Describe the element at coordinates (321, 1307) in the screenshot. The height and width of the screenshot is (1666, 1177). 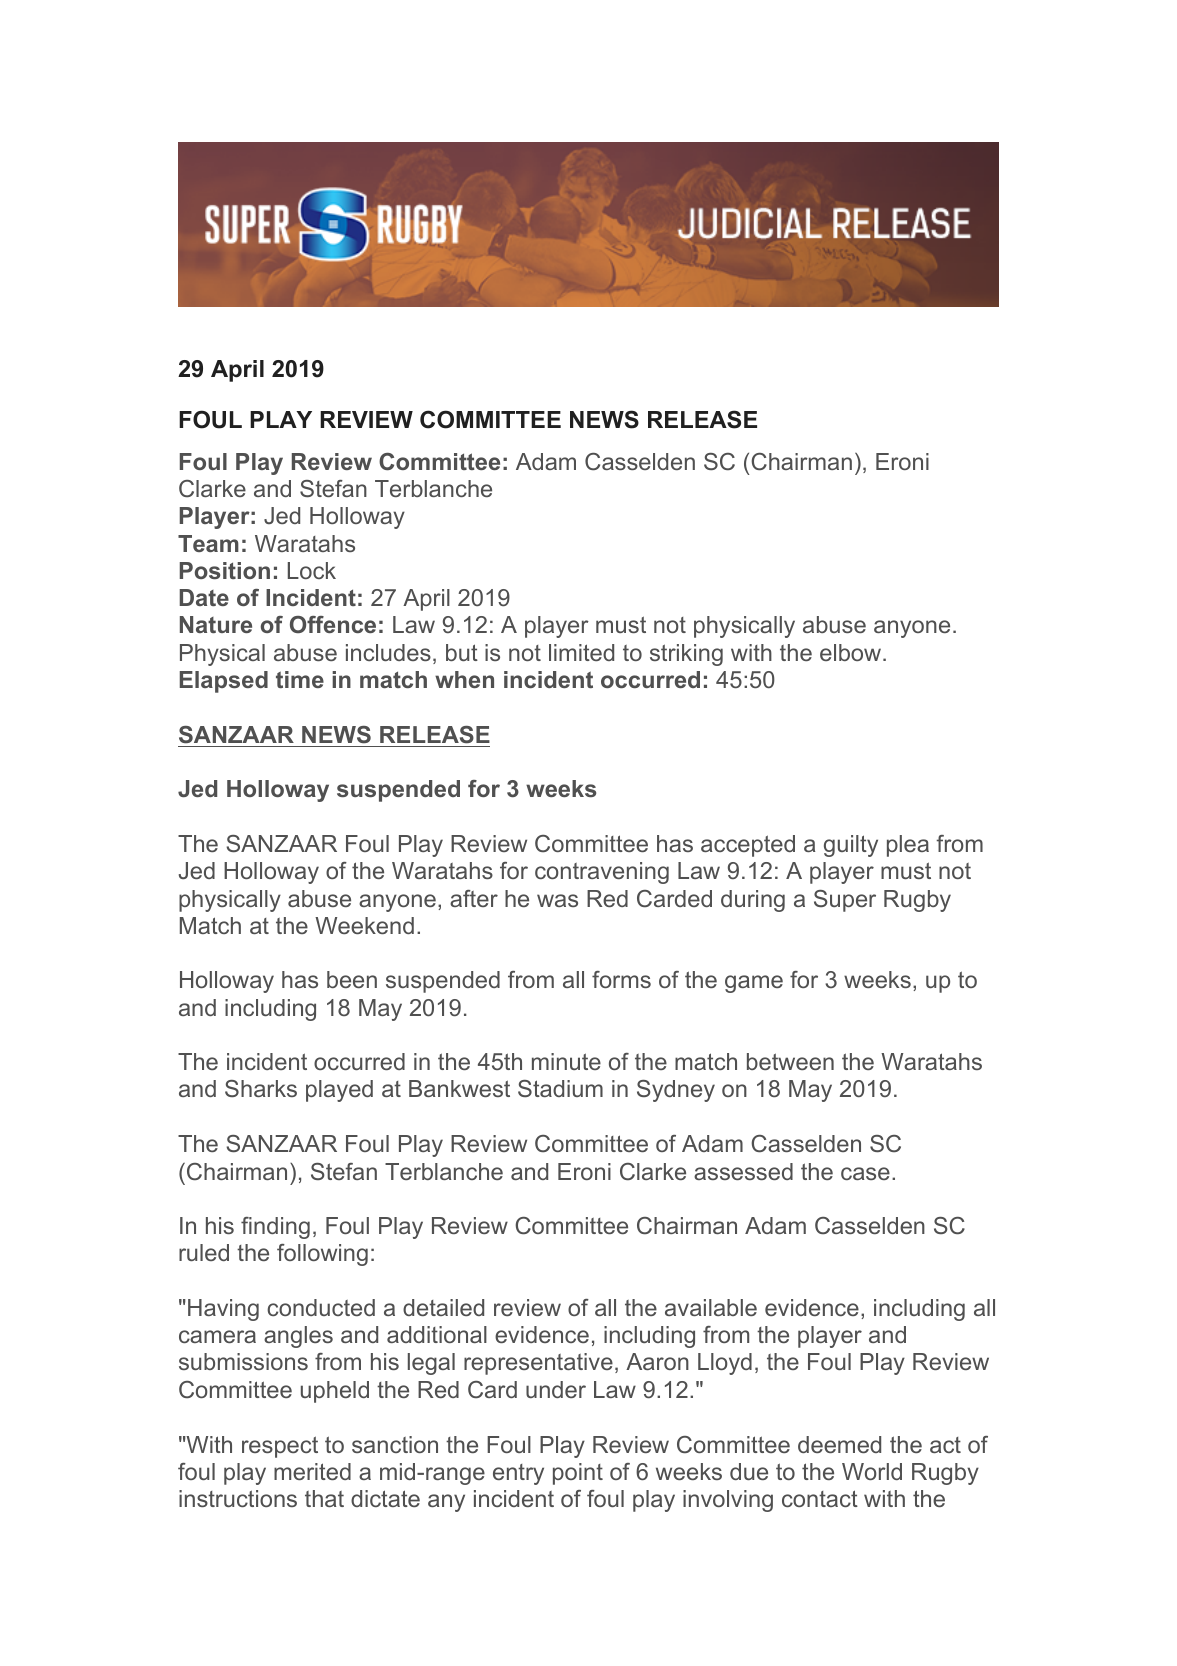
I see `conducted` at that location.
